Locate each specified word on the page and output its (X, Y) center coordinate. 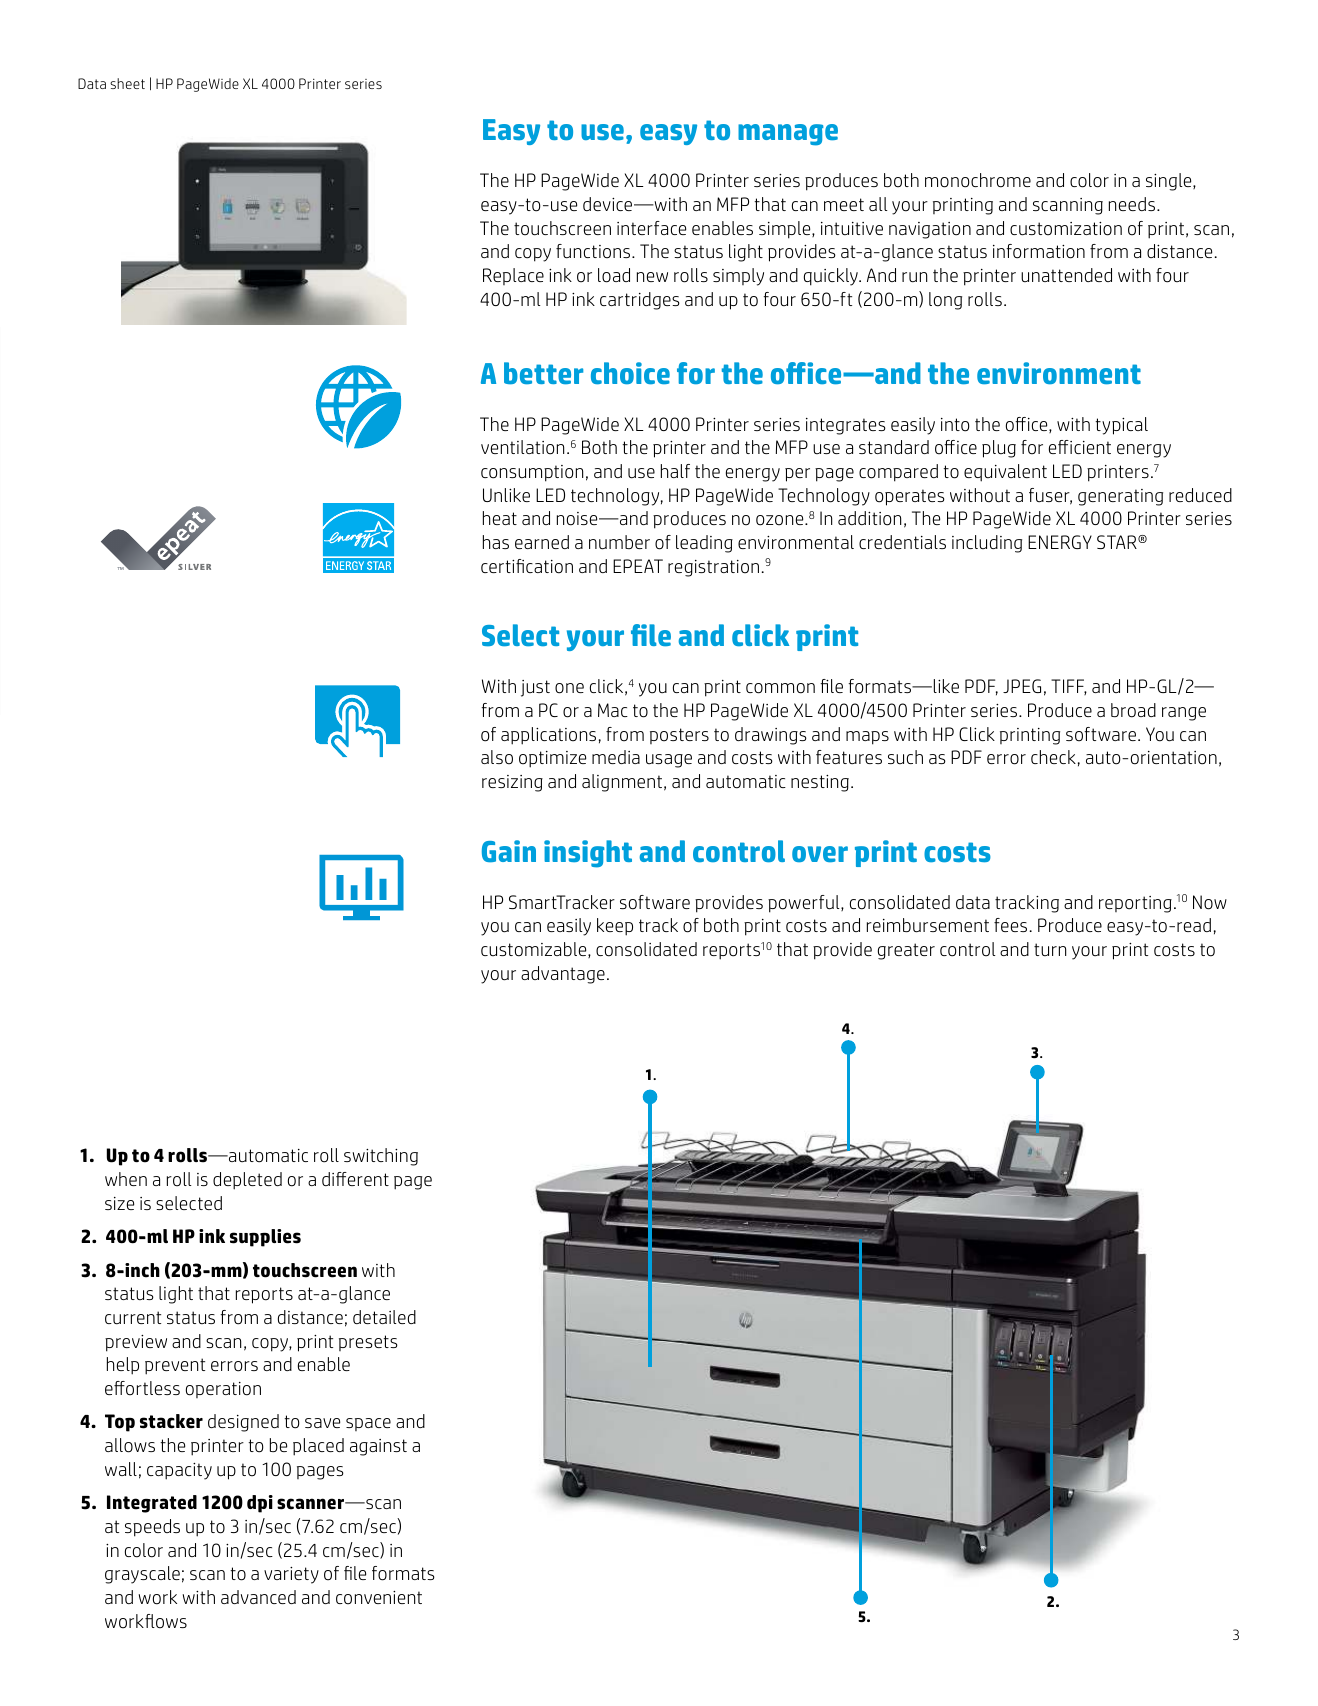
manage (788, 135)
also (497, 757)
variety (291, 1575)
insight (588, 854)
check (1053, 757)
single (1170, 182)
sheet (127, 83)
